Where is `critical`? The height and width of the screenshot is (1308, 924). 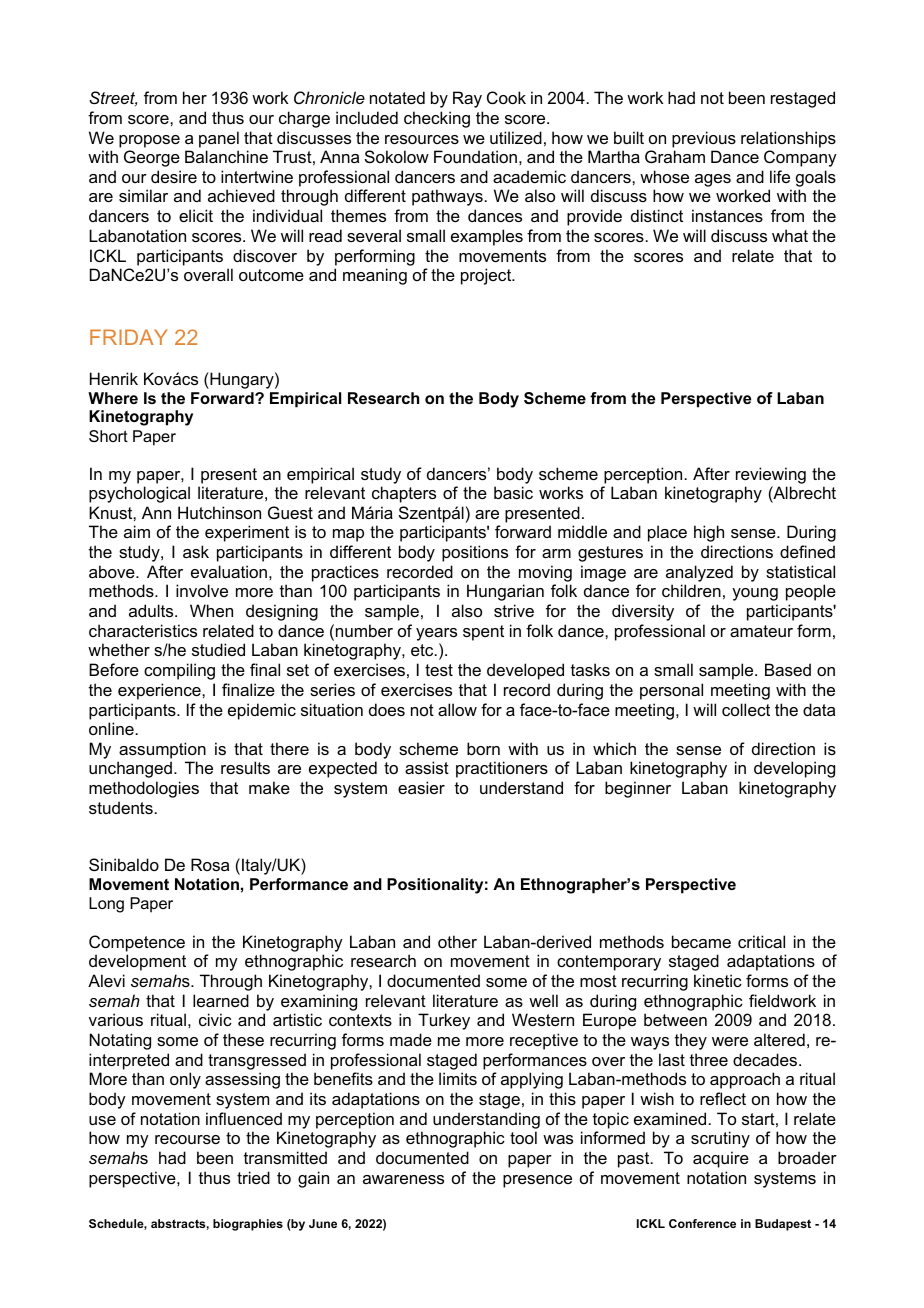 critical is located at coordinates (761, 941).
